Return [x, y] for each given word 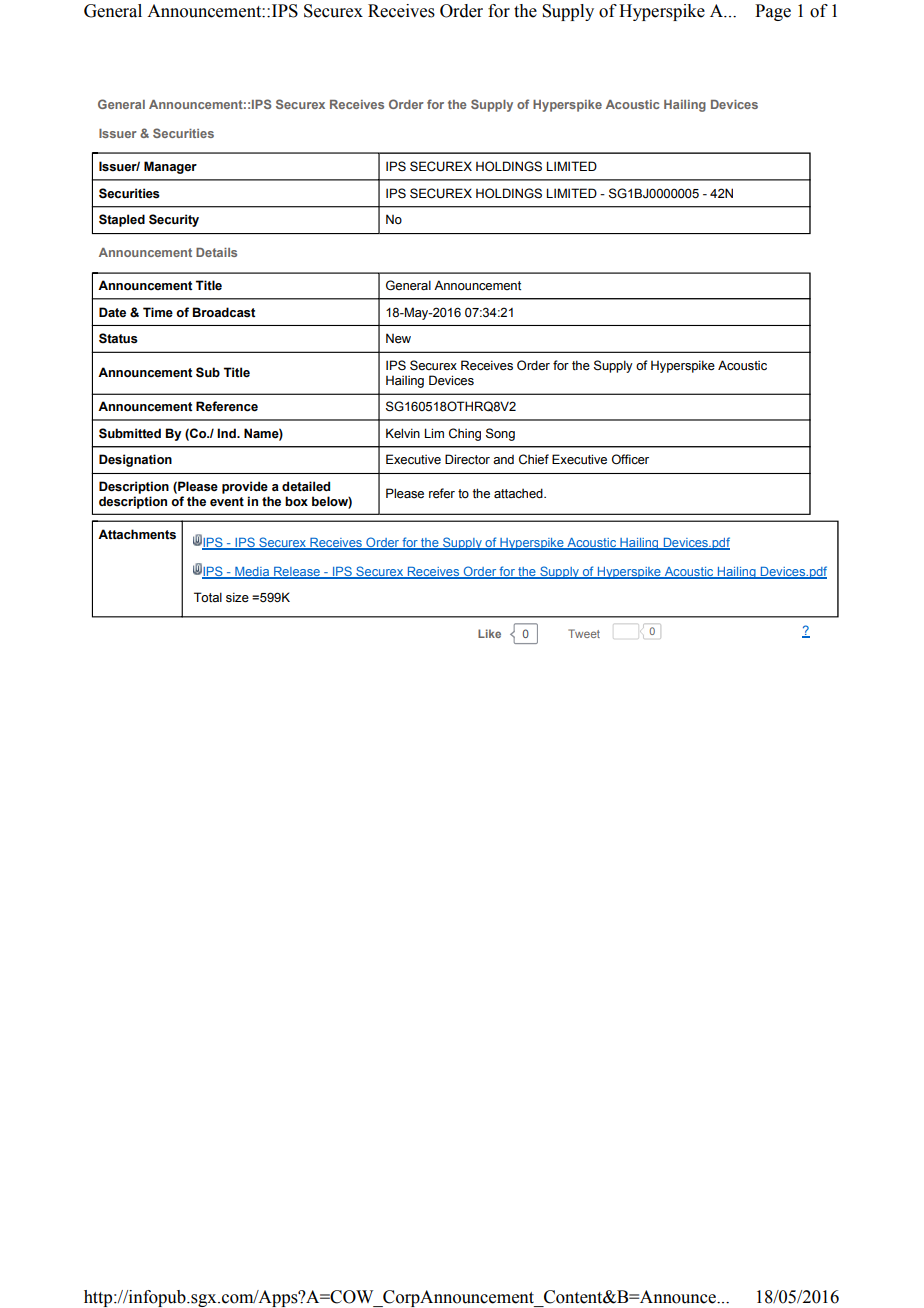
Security [174, 220]
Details [216, 252]
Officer [630, 459]
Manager [170, 167]
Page [773, 12]
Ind [227, 433]
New [398, 338]
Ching [465, 434]
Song [500, 434]
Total [208, 597]
